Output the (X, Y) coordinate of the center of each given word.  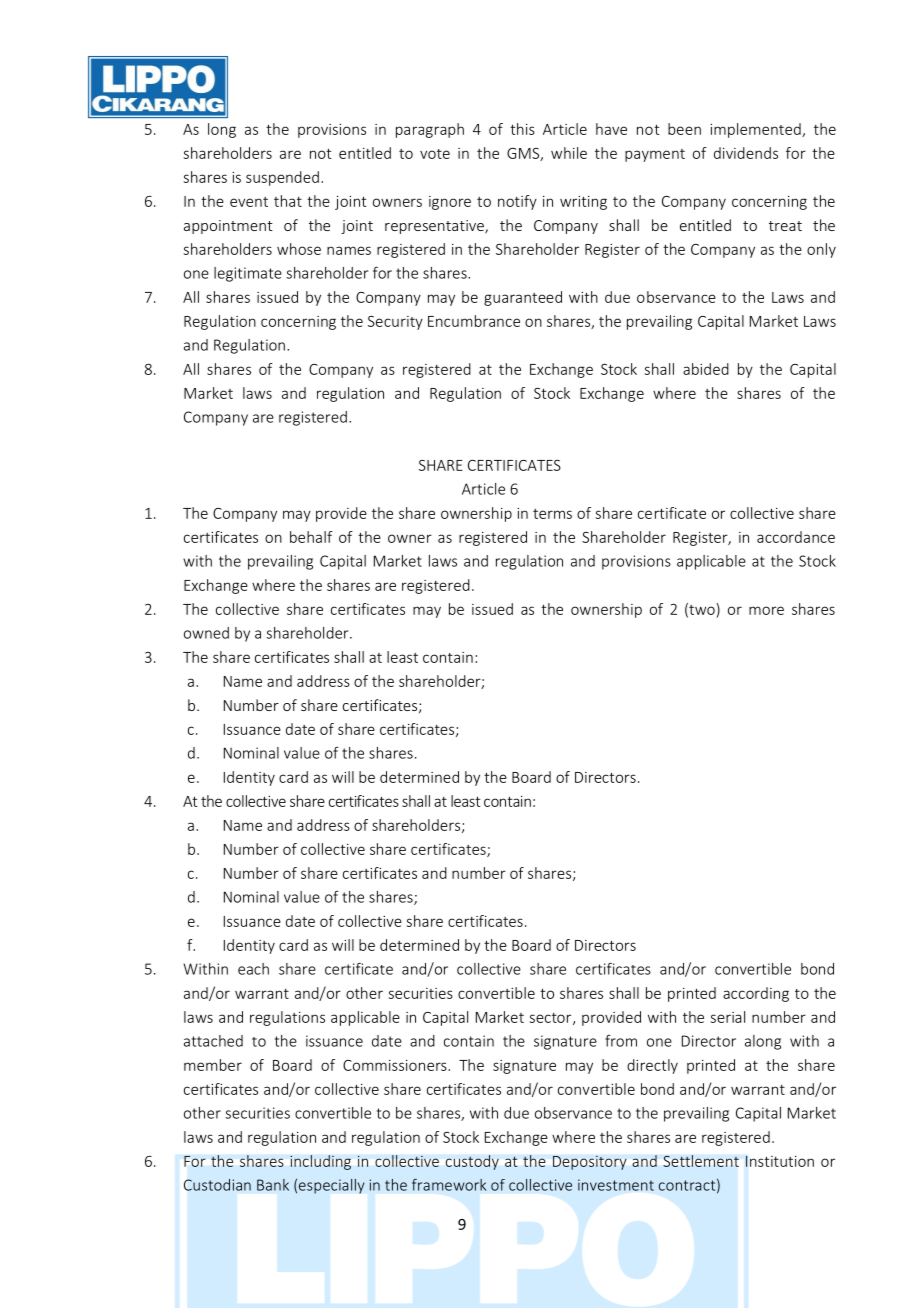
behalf (311, 537)
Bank (273, 1185)
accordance (796, 537)
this (522, 129)
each (253, 969)
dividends (746, 153)
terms (552, 514)
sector (552, 1019)
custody (472, 1162)
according (756, 994)
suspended (282, 178)
